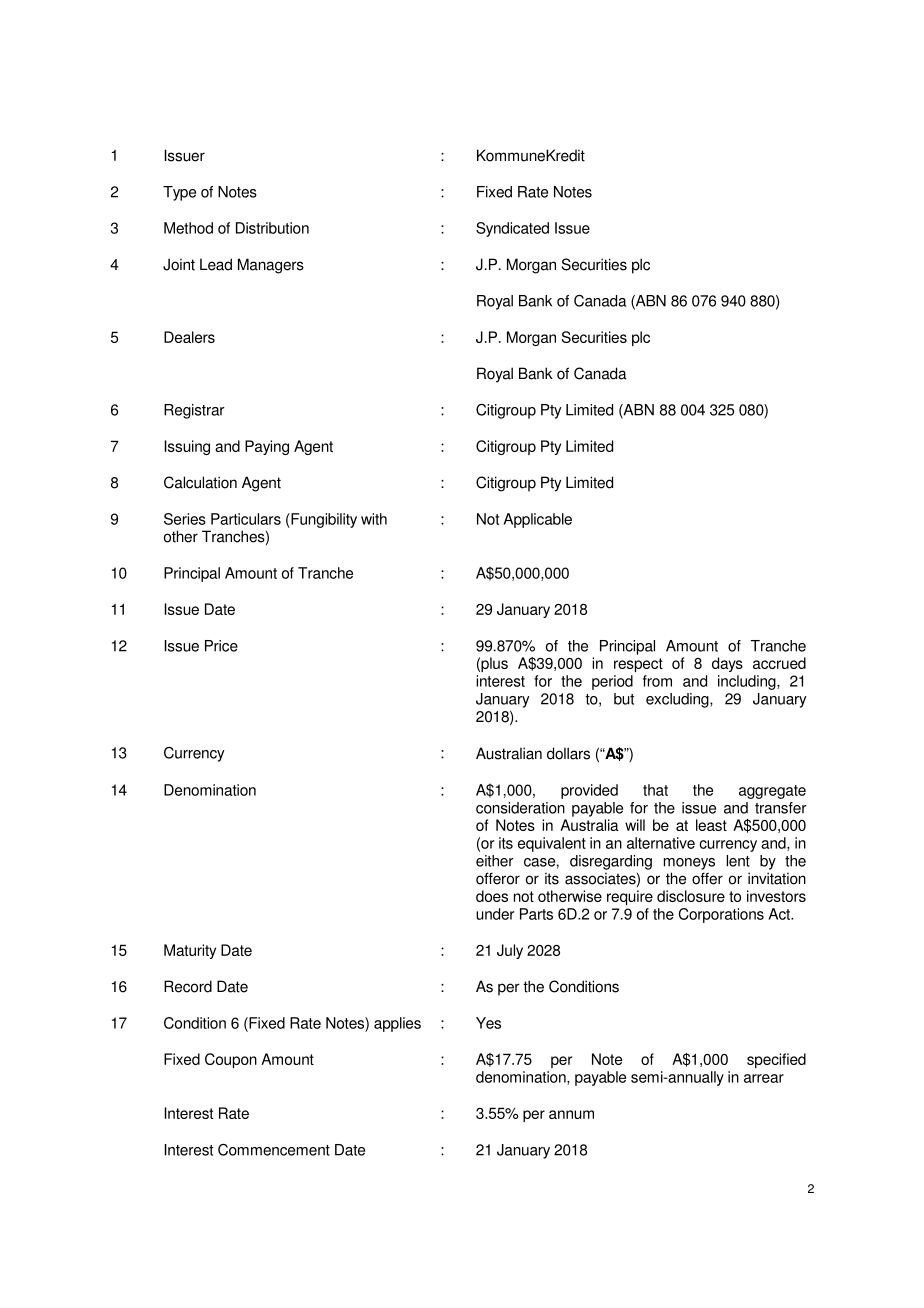  What do you see at coordinates (537, 520) in the screenshot?
I see `Applicable` at bounding box center [537, 520].
